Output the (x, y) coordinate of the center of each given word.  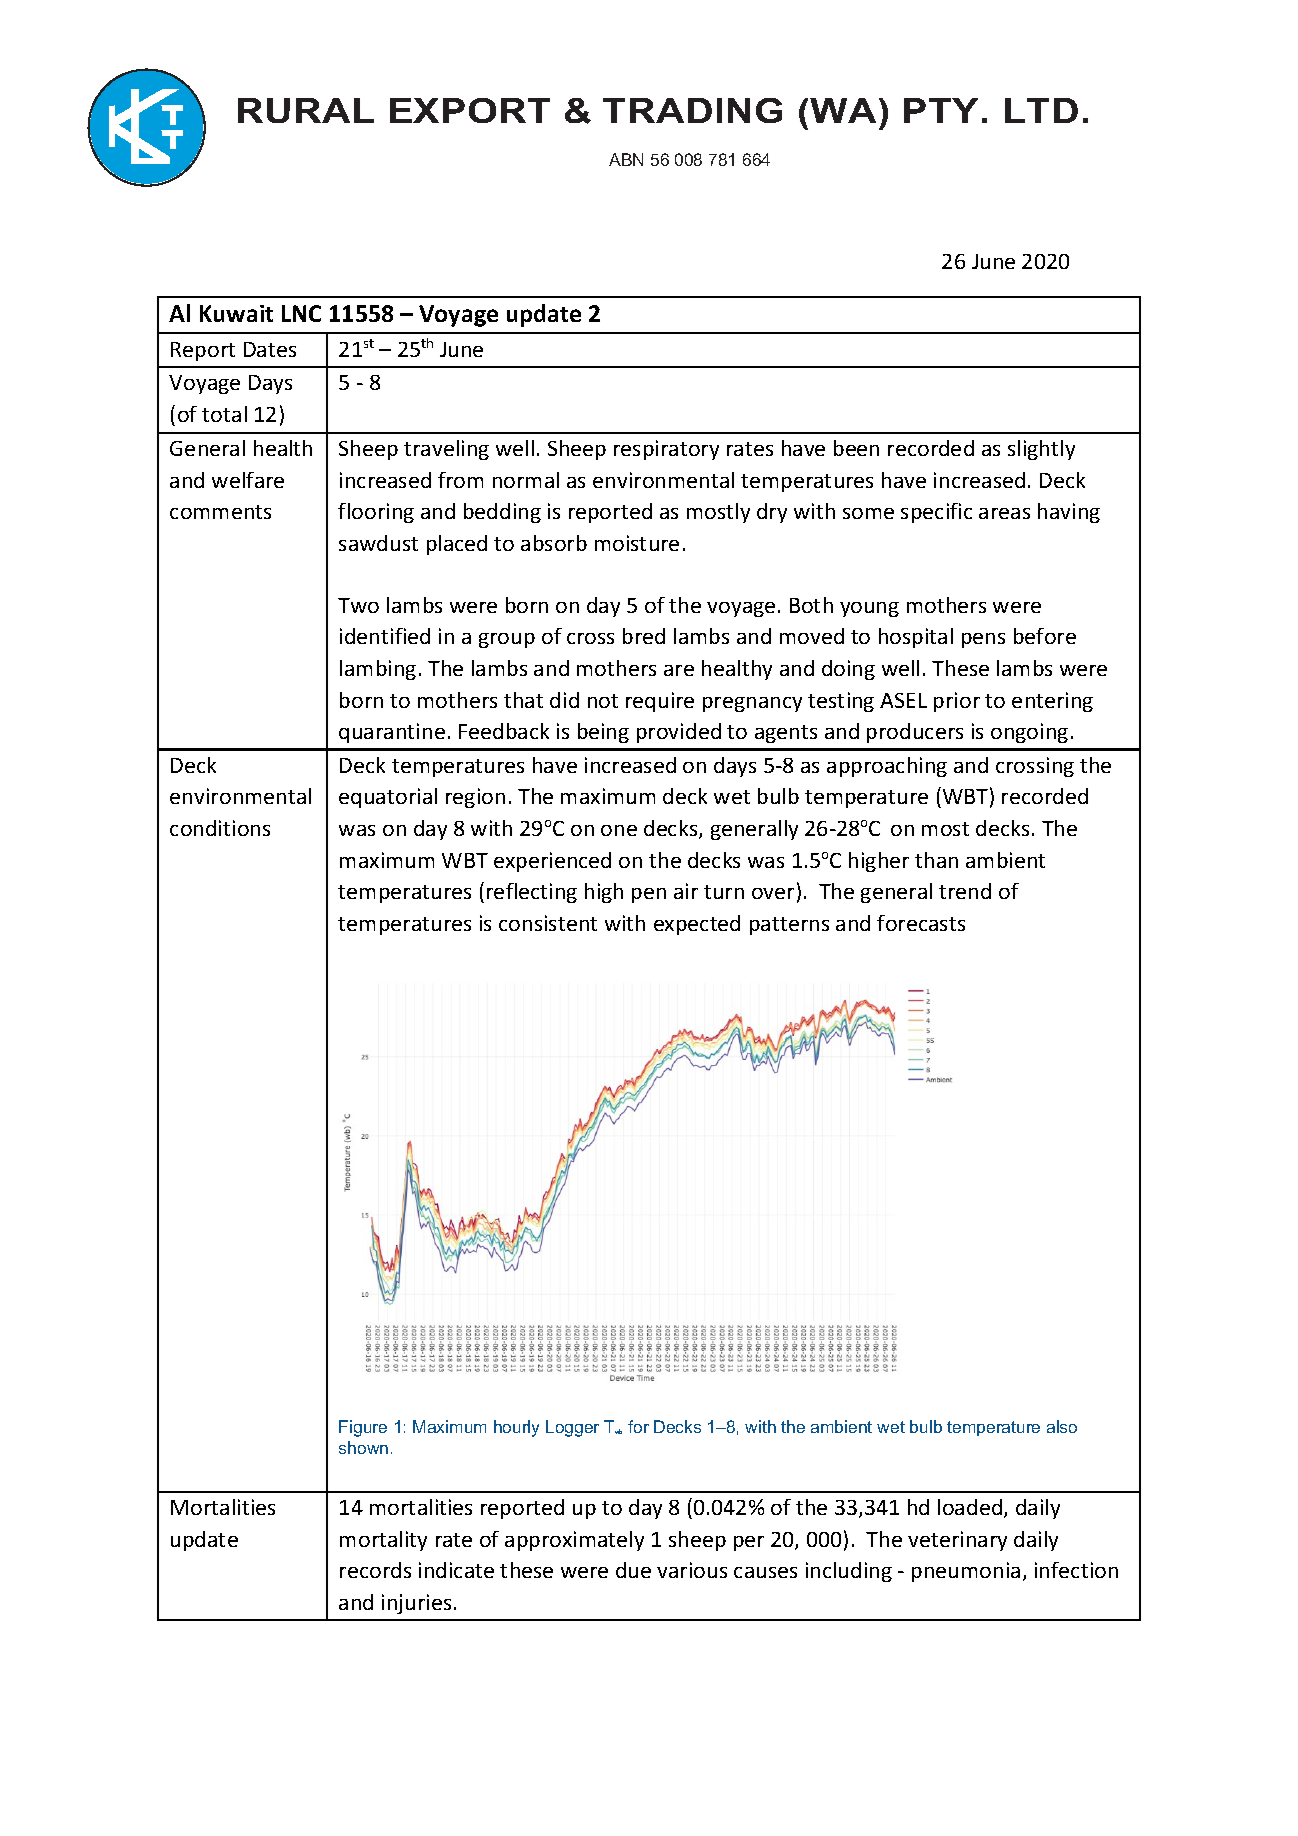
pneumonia (966, 1572)
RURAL (306, 110)
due (633, 1570)
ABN (626, 159)
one (619, 830)
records (375, 1570)
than (936, 860)
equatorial (388, 798)
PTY (941, 110)
